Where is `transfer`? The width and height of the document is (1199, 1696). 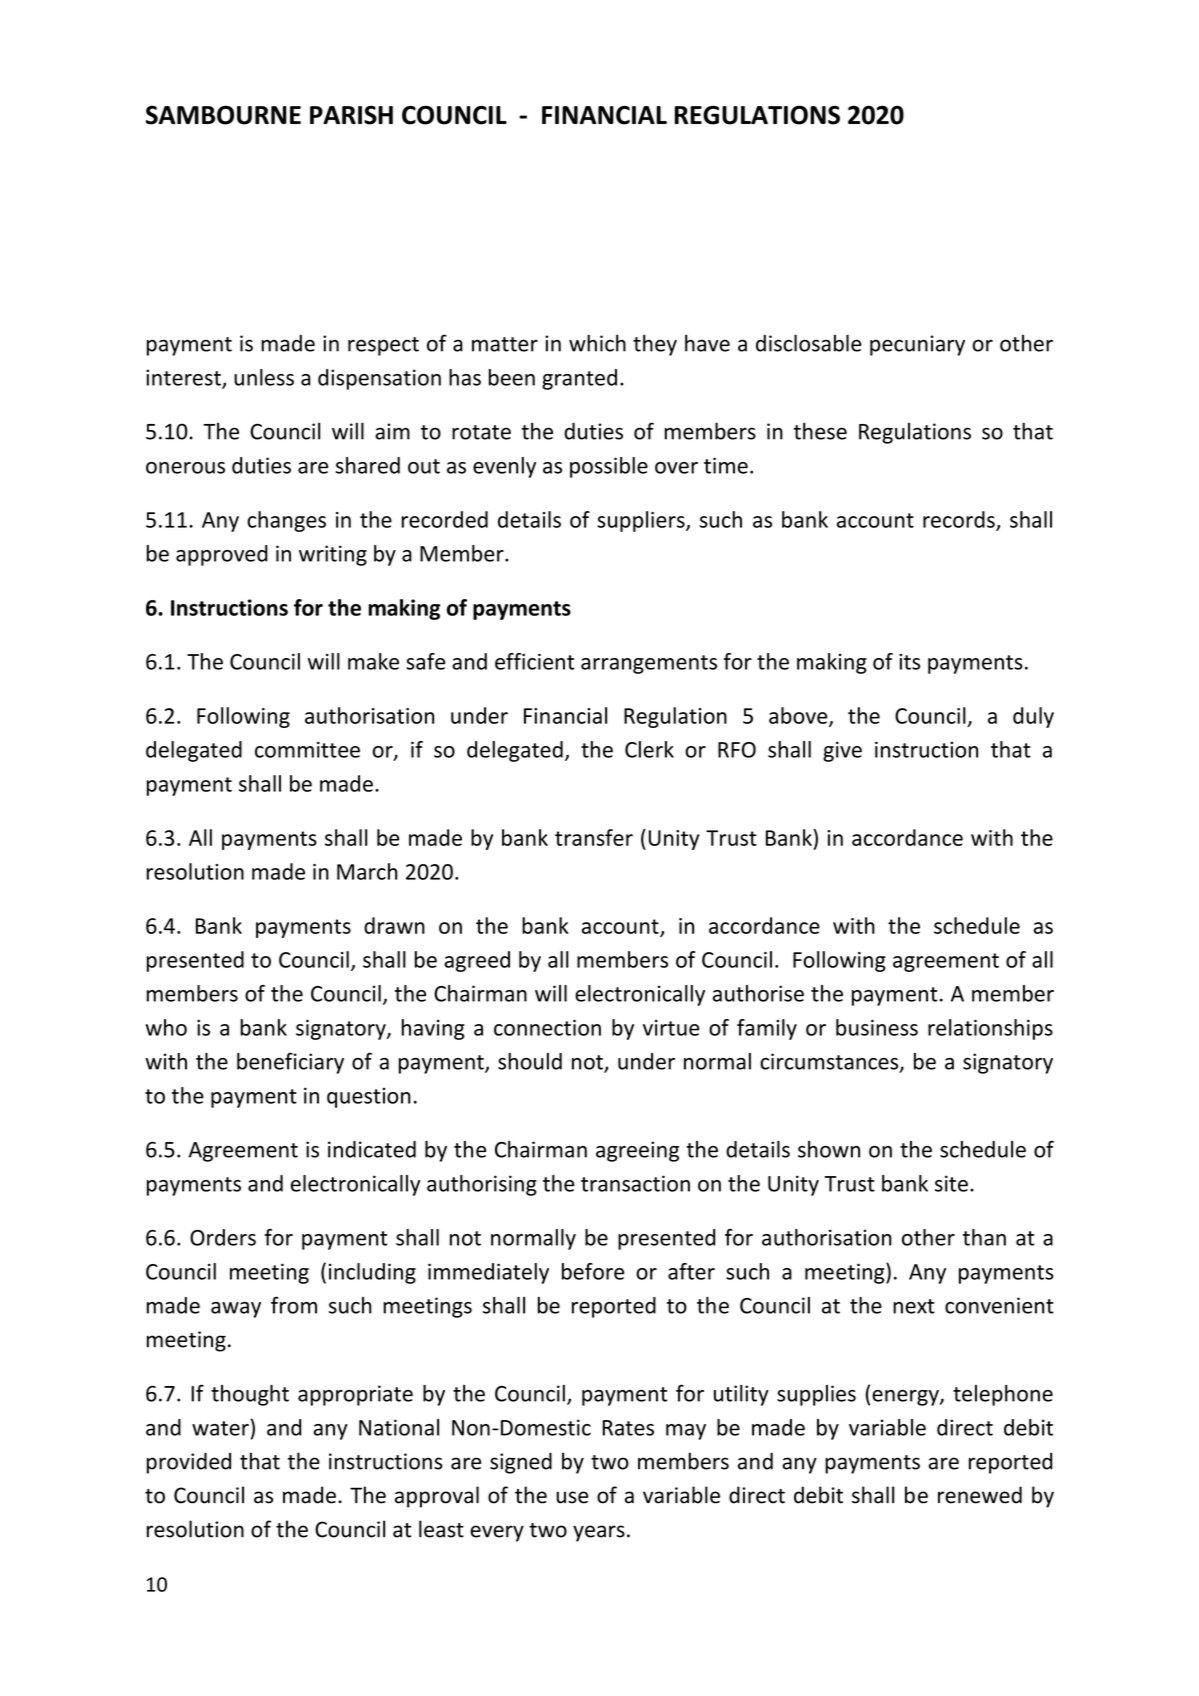
transfer is located at coordinates (594, 837).
